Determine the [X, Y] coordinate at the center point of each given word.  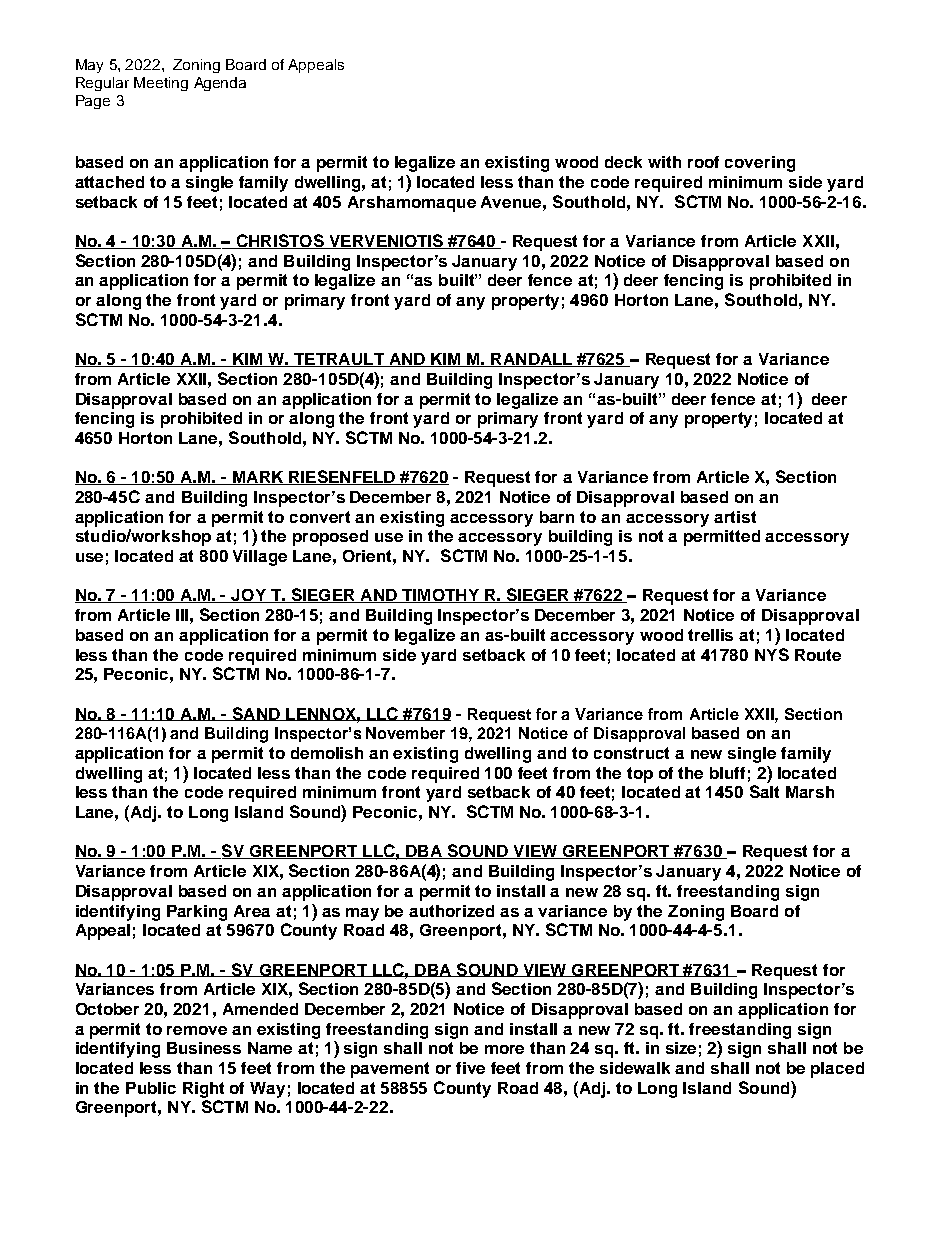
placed [837, 1070]
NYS [772, 654]
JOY [249, 596]
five [470, 1068]
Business [204, 1048]
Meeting [161, 84]
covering [760, 164]
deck [623, 162]
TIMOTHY [440, 596]
